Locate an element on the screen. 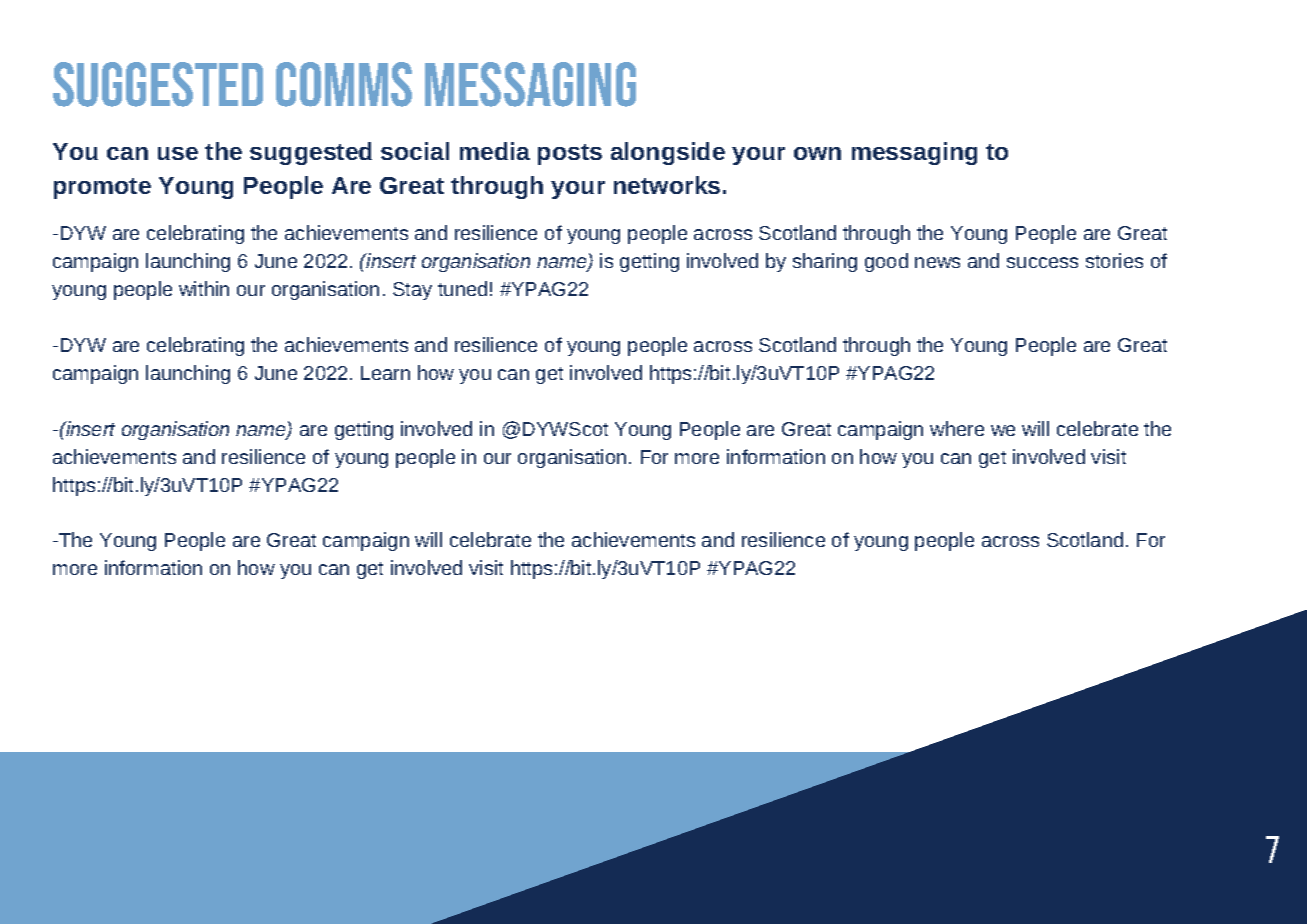 The width and height of the screenshot is (1307, 924). where is located at coordinates (957, 428).
